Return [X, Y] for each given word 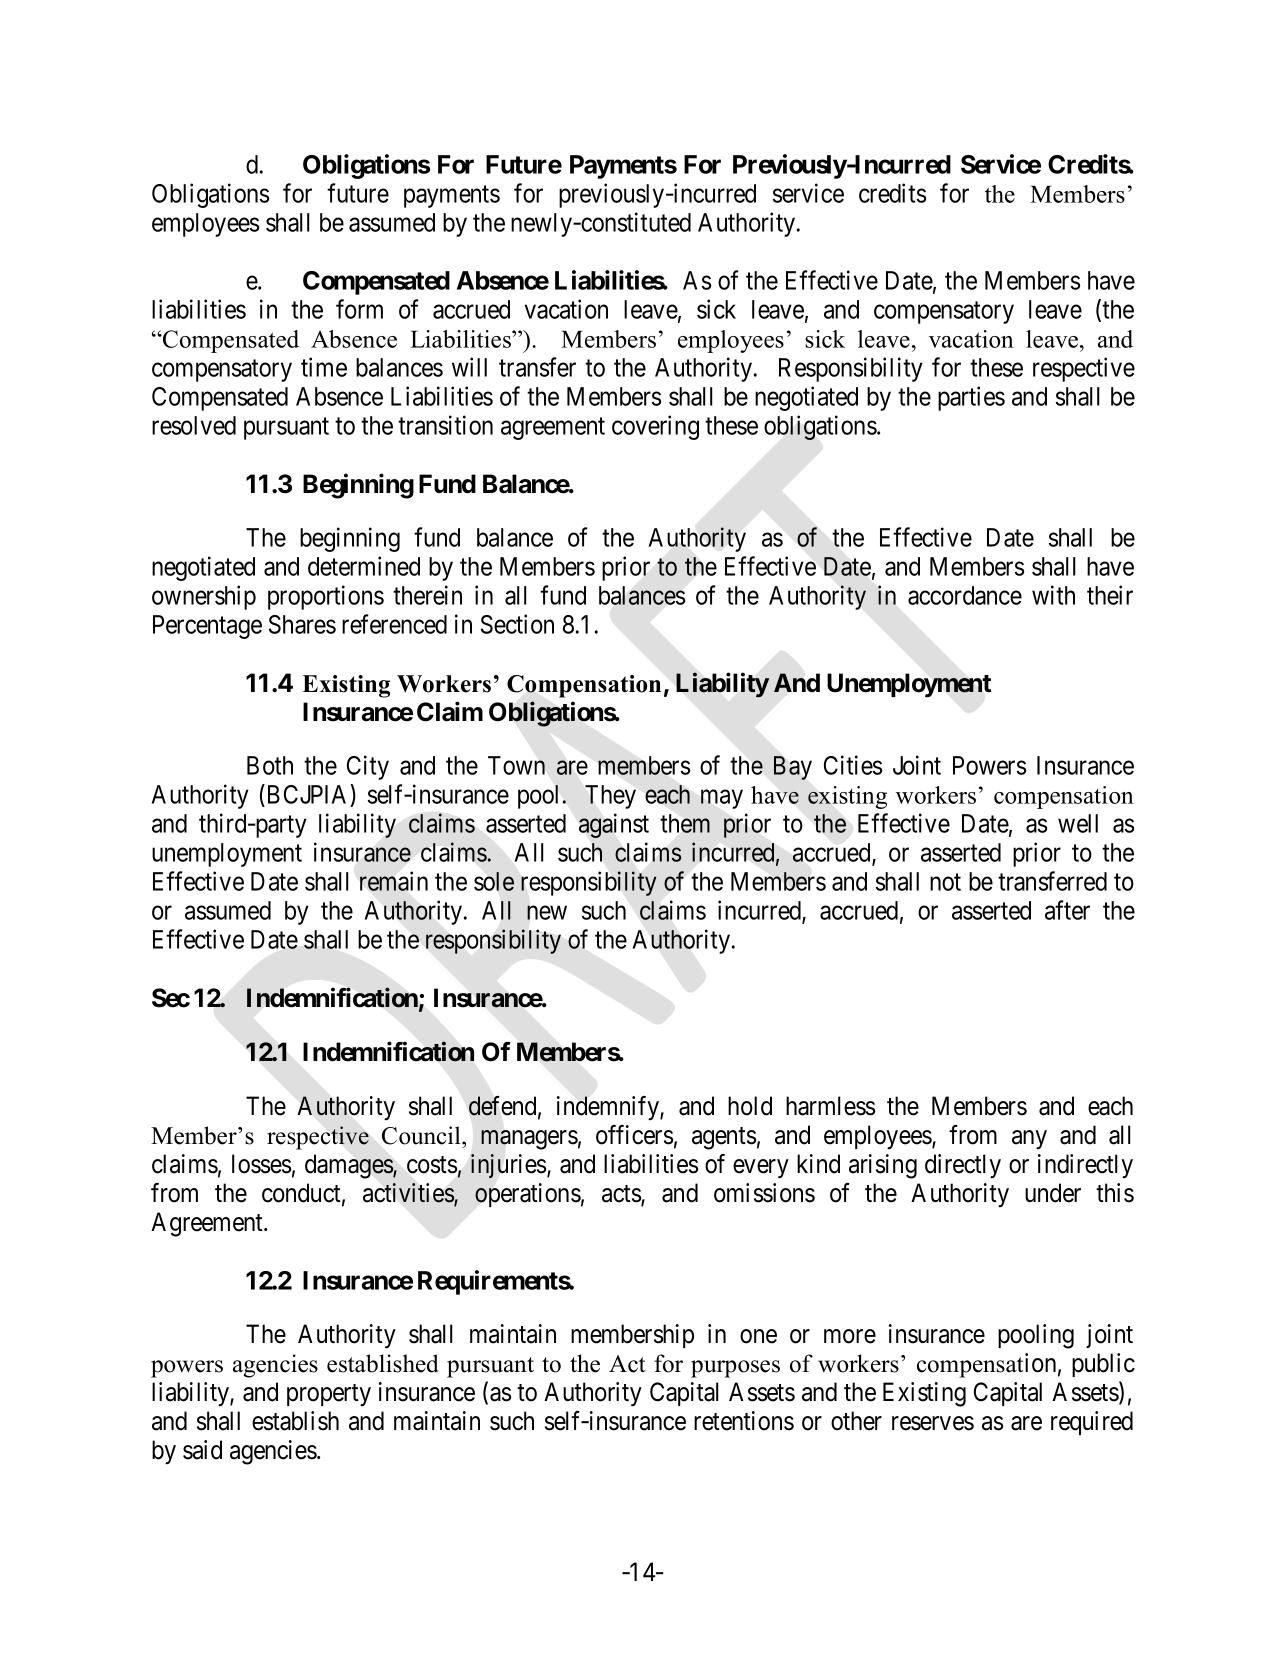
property [329, 1395]
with [1053, 595]
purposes [735, 1369]
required [1092, 1423]
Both [270, 765]
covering [655, 427]
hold [750, 1106]
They [610, 797]
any [1029, 1140]
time [324, 367]
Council [422, 1135]
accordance [965, 595]
